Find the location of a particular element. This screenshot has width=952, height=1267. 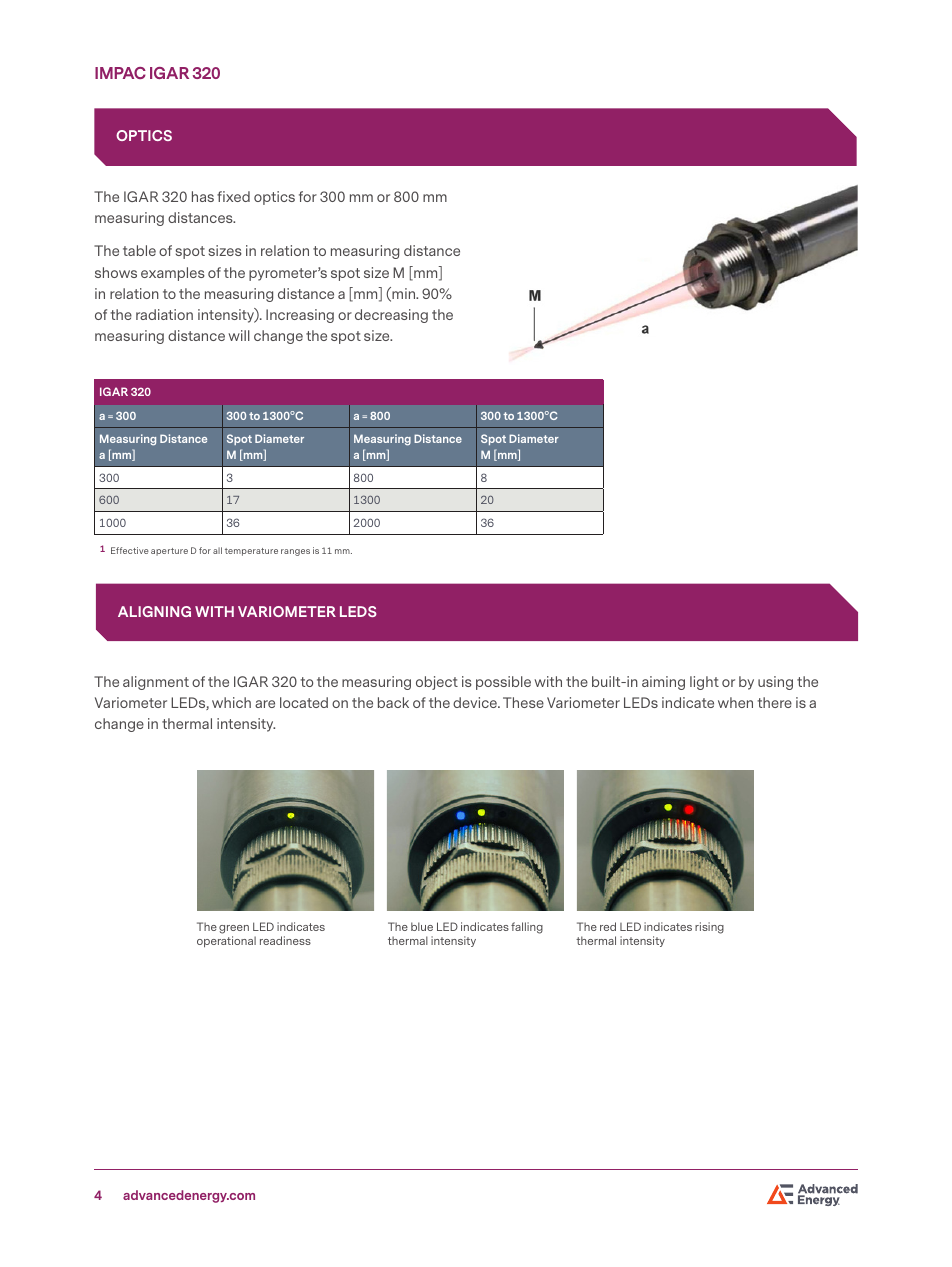

Increasing is located at coordinates (300, 316).
